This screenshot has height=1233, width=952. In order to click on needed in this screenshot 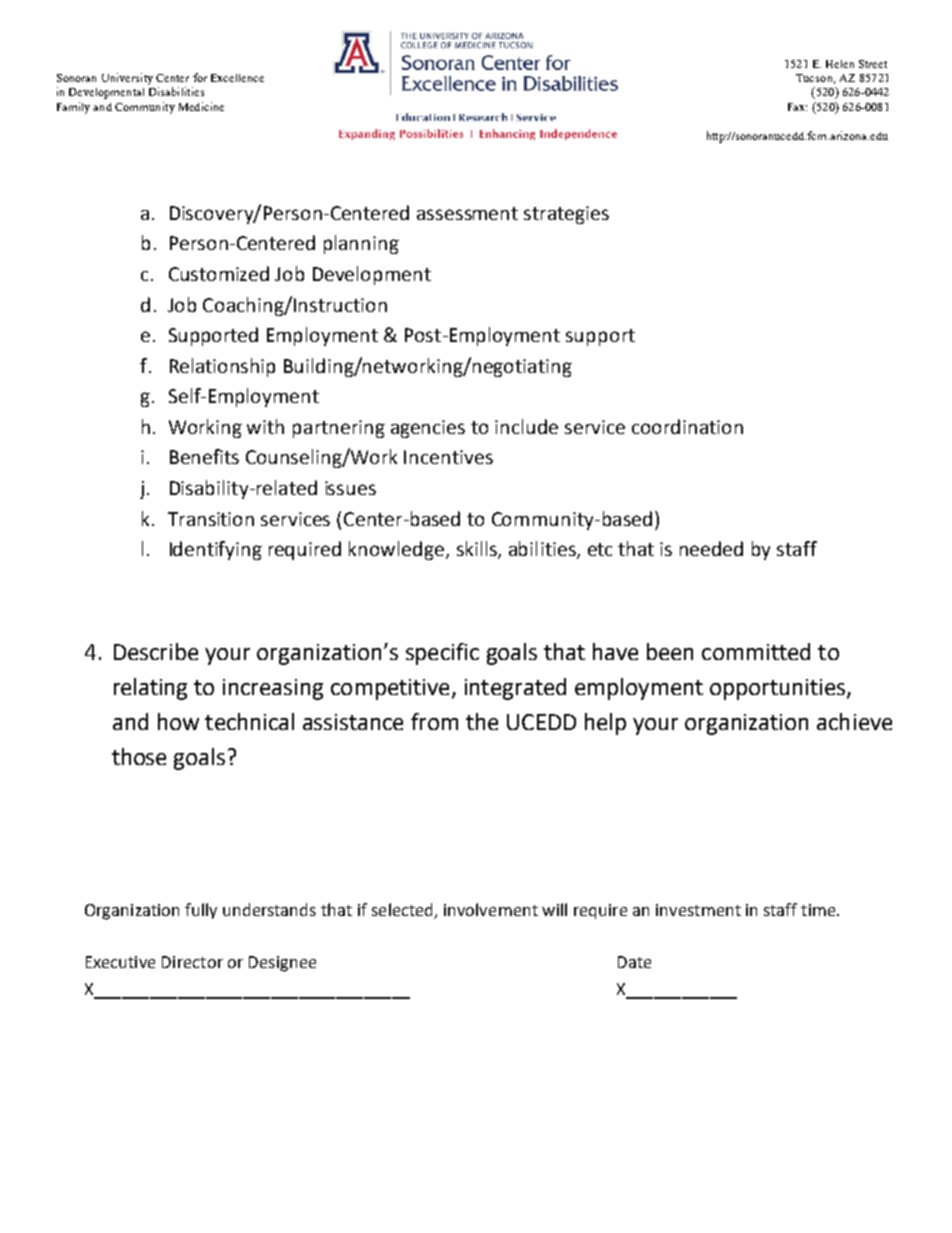, I will do `click(711, 548)`.
